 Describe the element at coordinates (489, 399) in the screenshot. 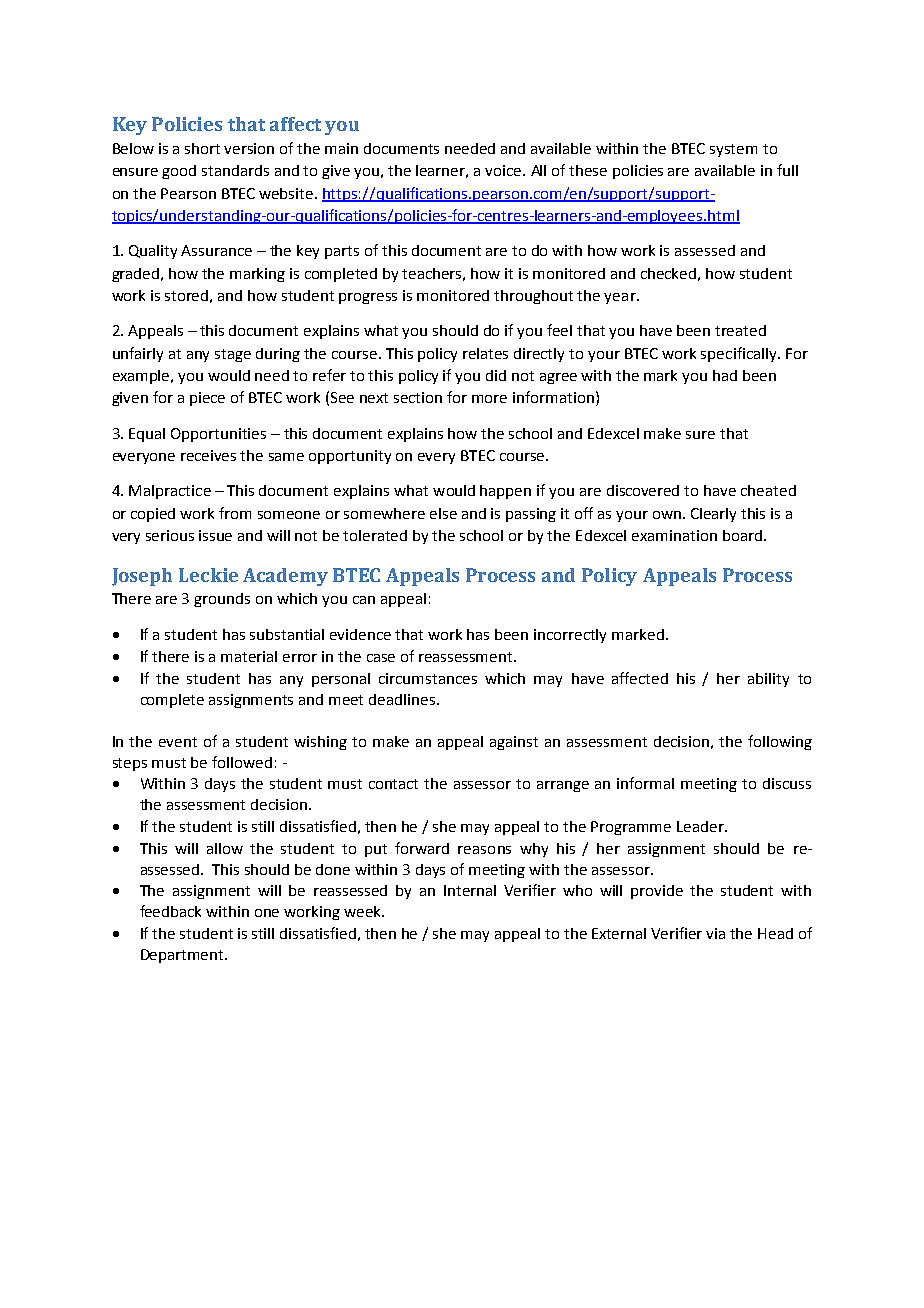

I see `more` at that location.
